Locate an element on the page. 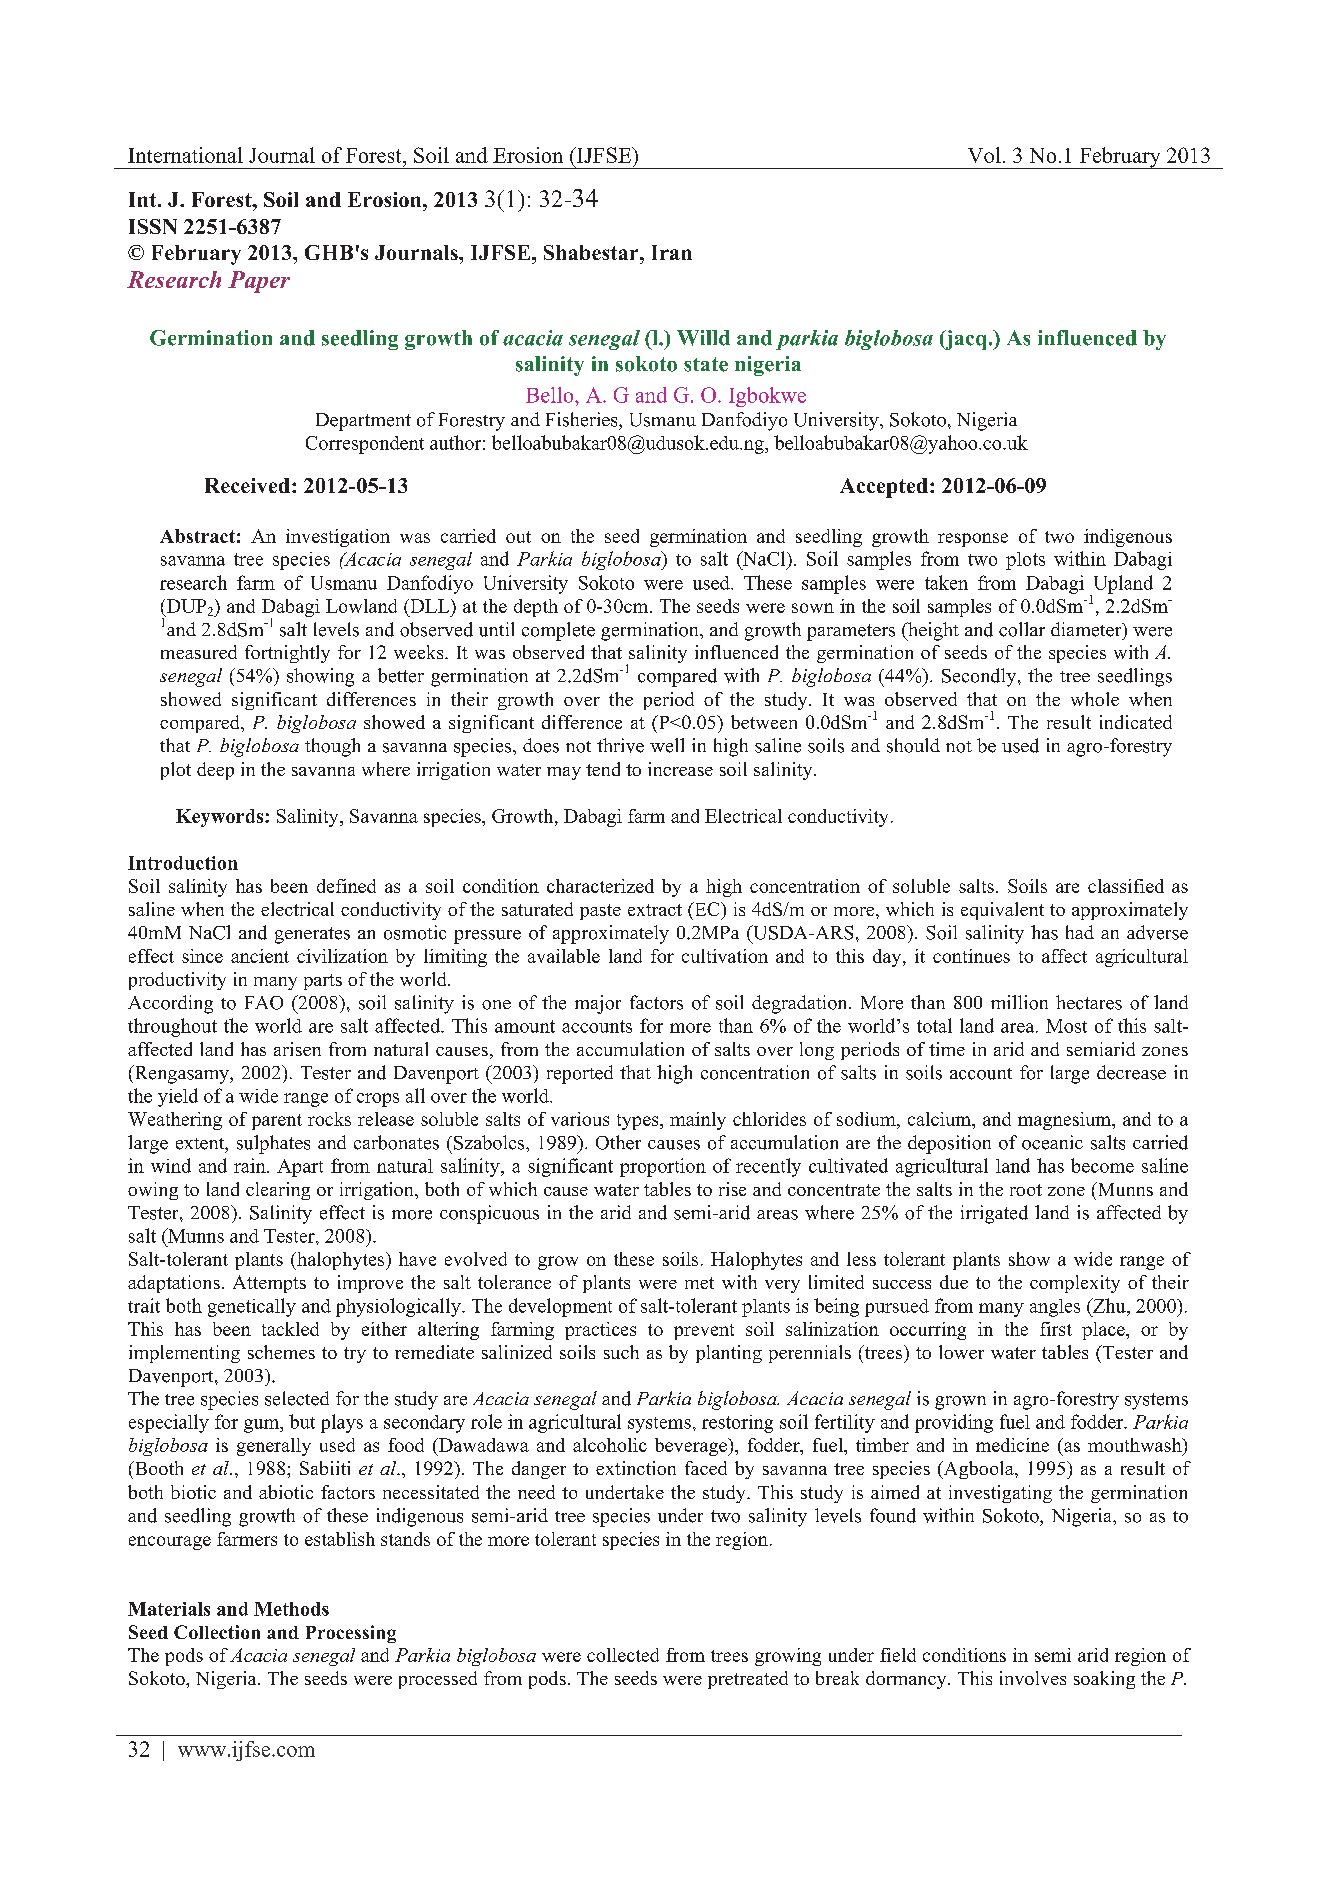  Iran is located at coordinates (672, 252).
